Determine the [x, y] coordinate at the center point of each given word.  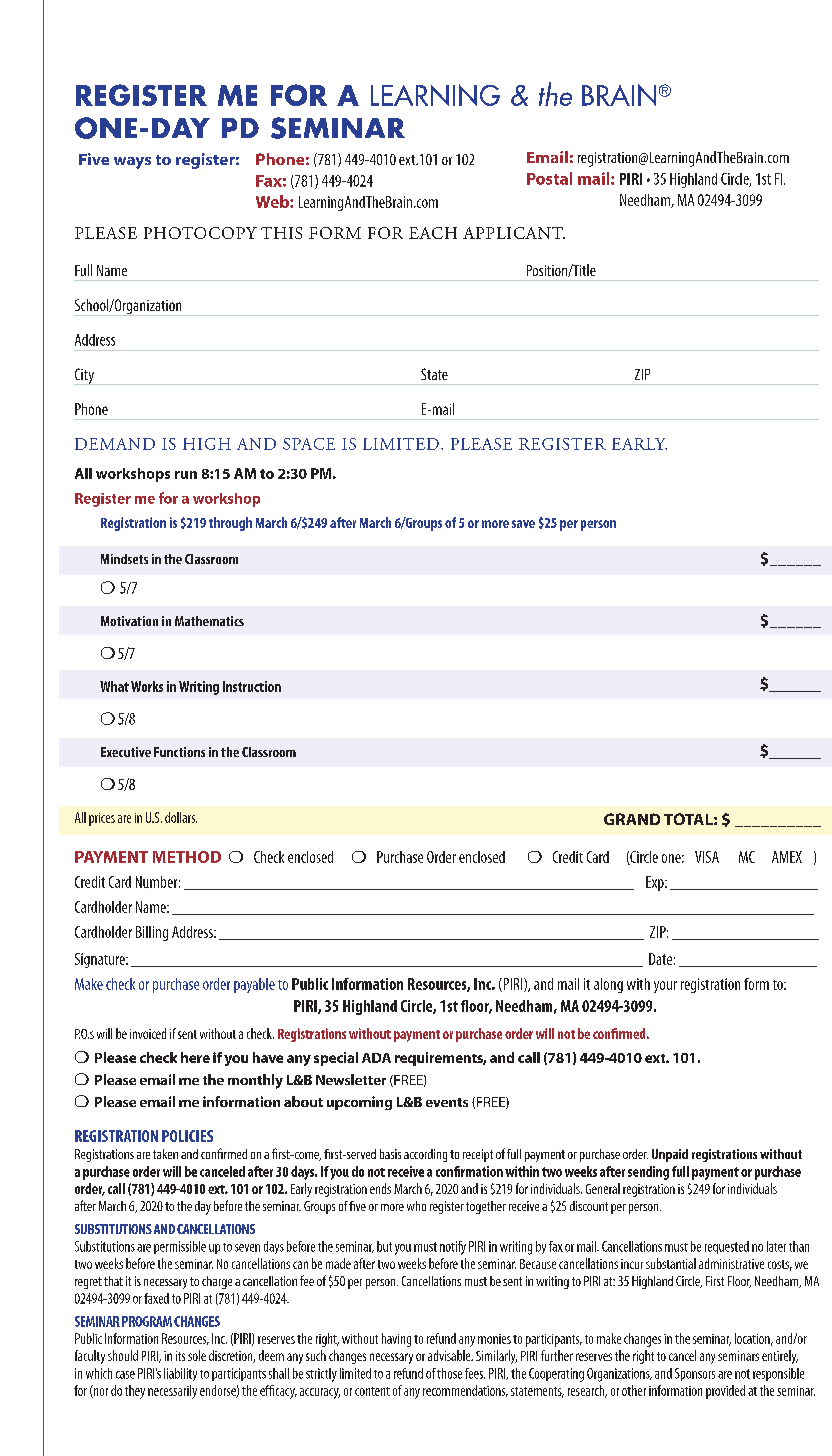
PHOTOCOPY [200, 233]
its [180, 1356]
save [523, 524]
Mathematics [209, 621]
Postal [549, 178]
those [449, 1373]
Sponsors [695, 1374]
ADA [376, 1058]
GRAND [632, 819]
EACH [433, 233]
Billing [152, 933]
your [665, 987]
